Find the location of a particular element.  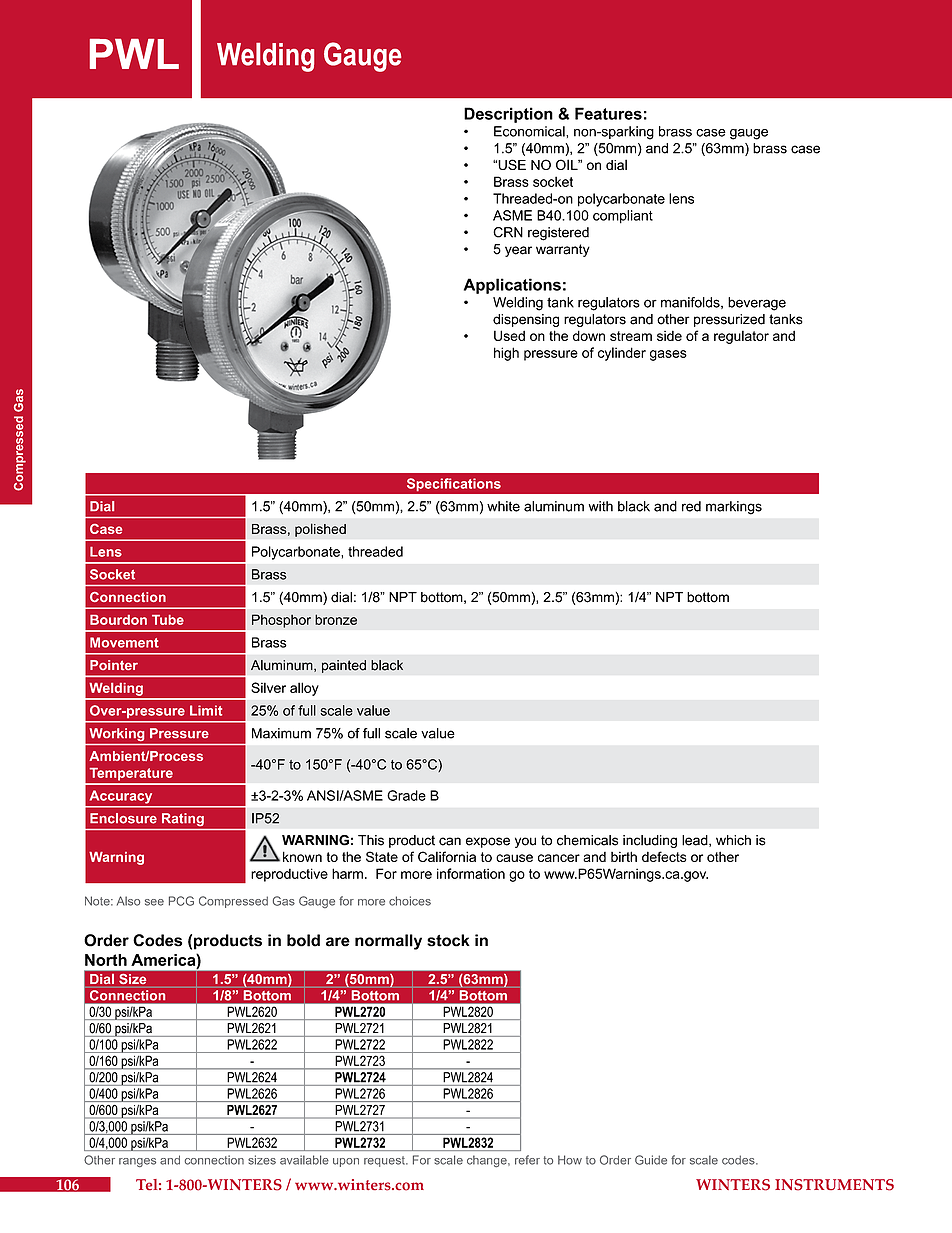

Rating is located at coordinates (183, 819).
